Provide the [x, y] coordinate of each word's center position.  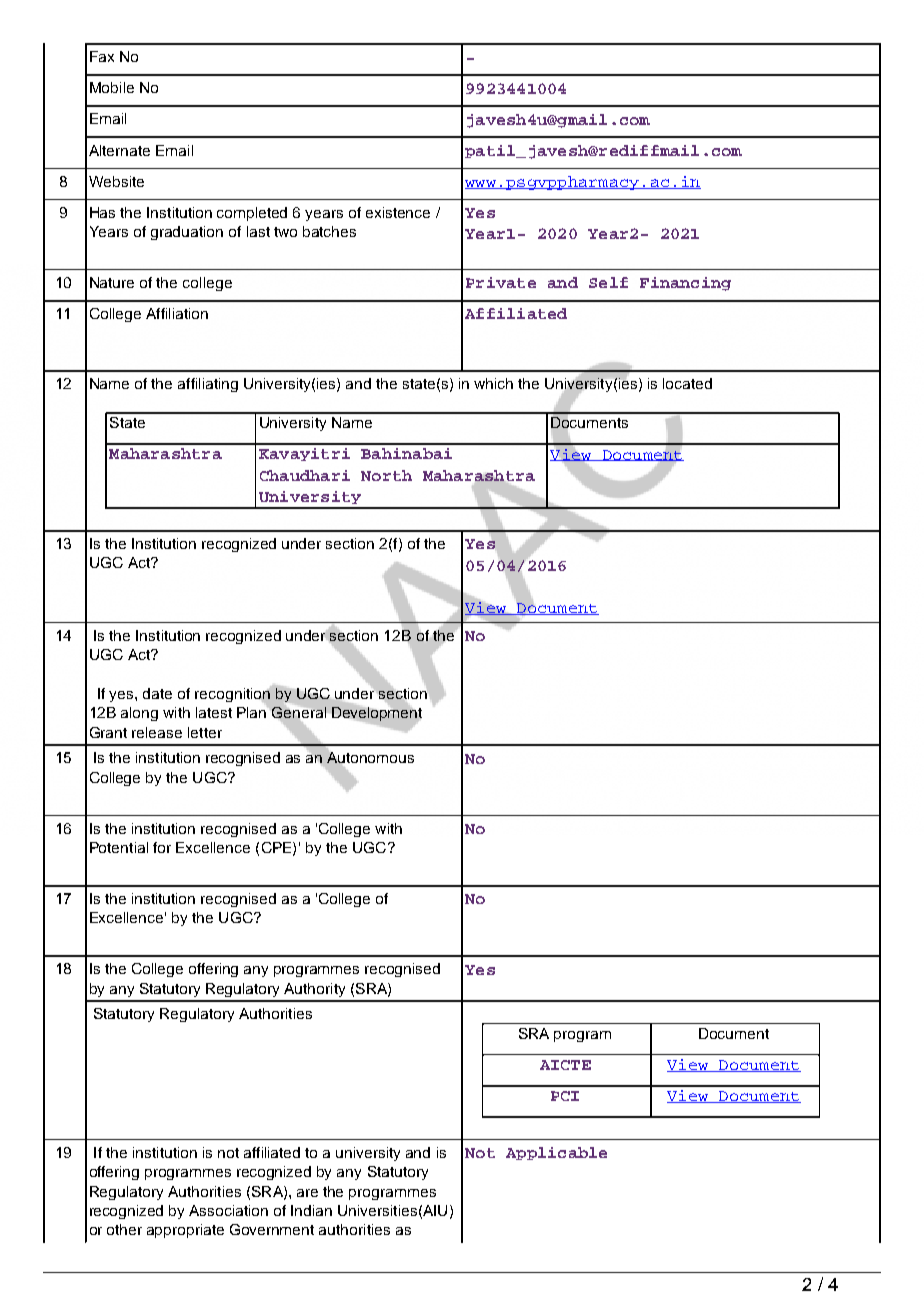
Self [608, 282]
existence [398, 212]
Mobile [112, 87]
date [157, 693]
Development [377, 714]
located [687, 383]
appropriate [185, 1231]
